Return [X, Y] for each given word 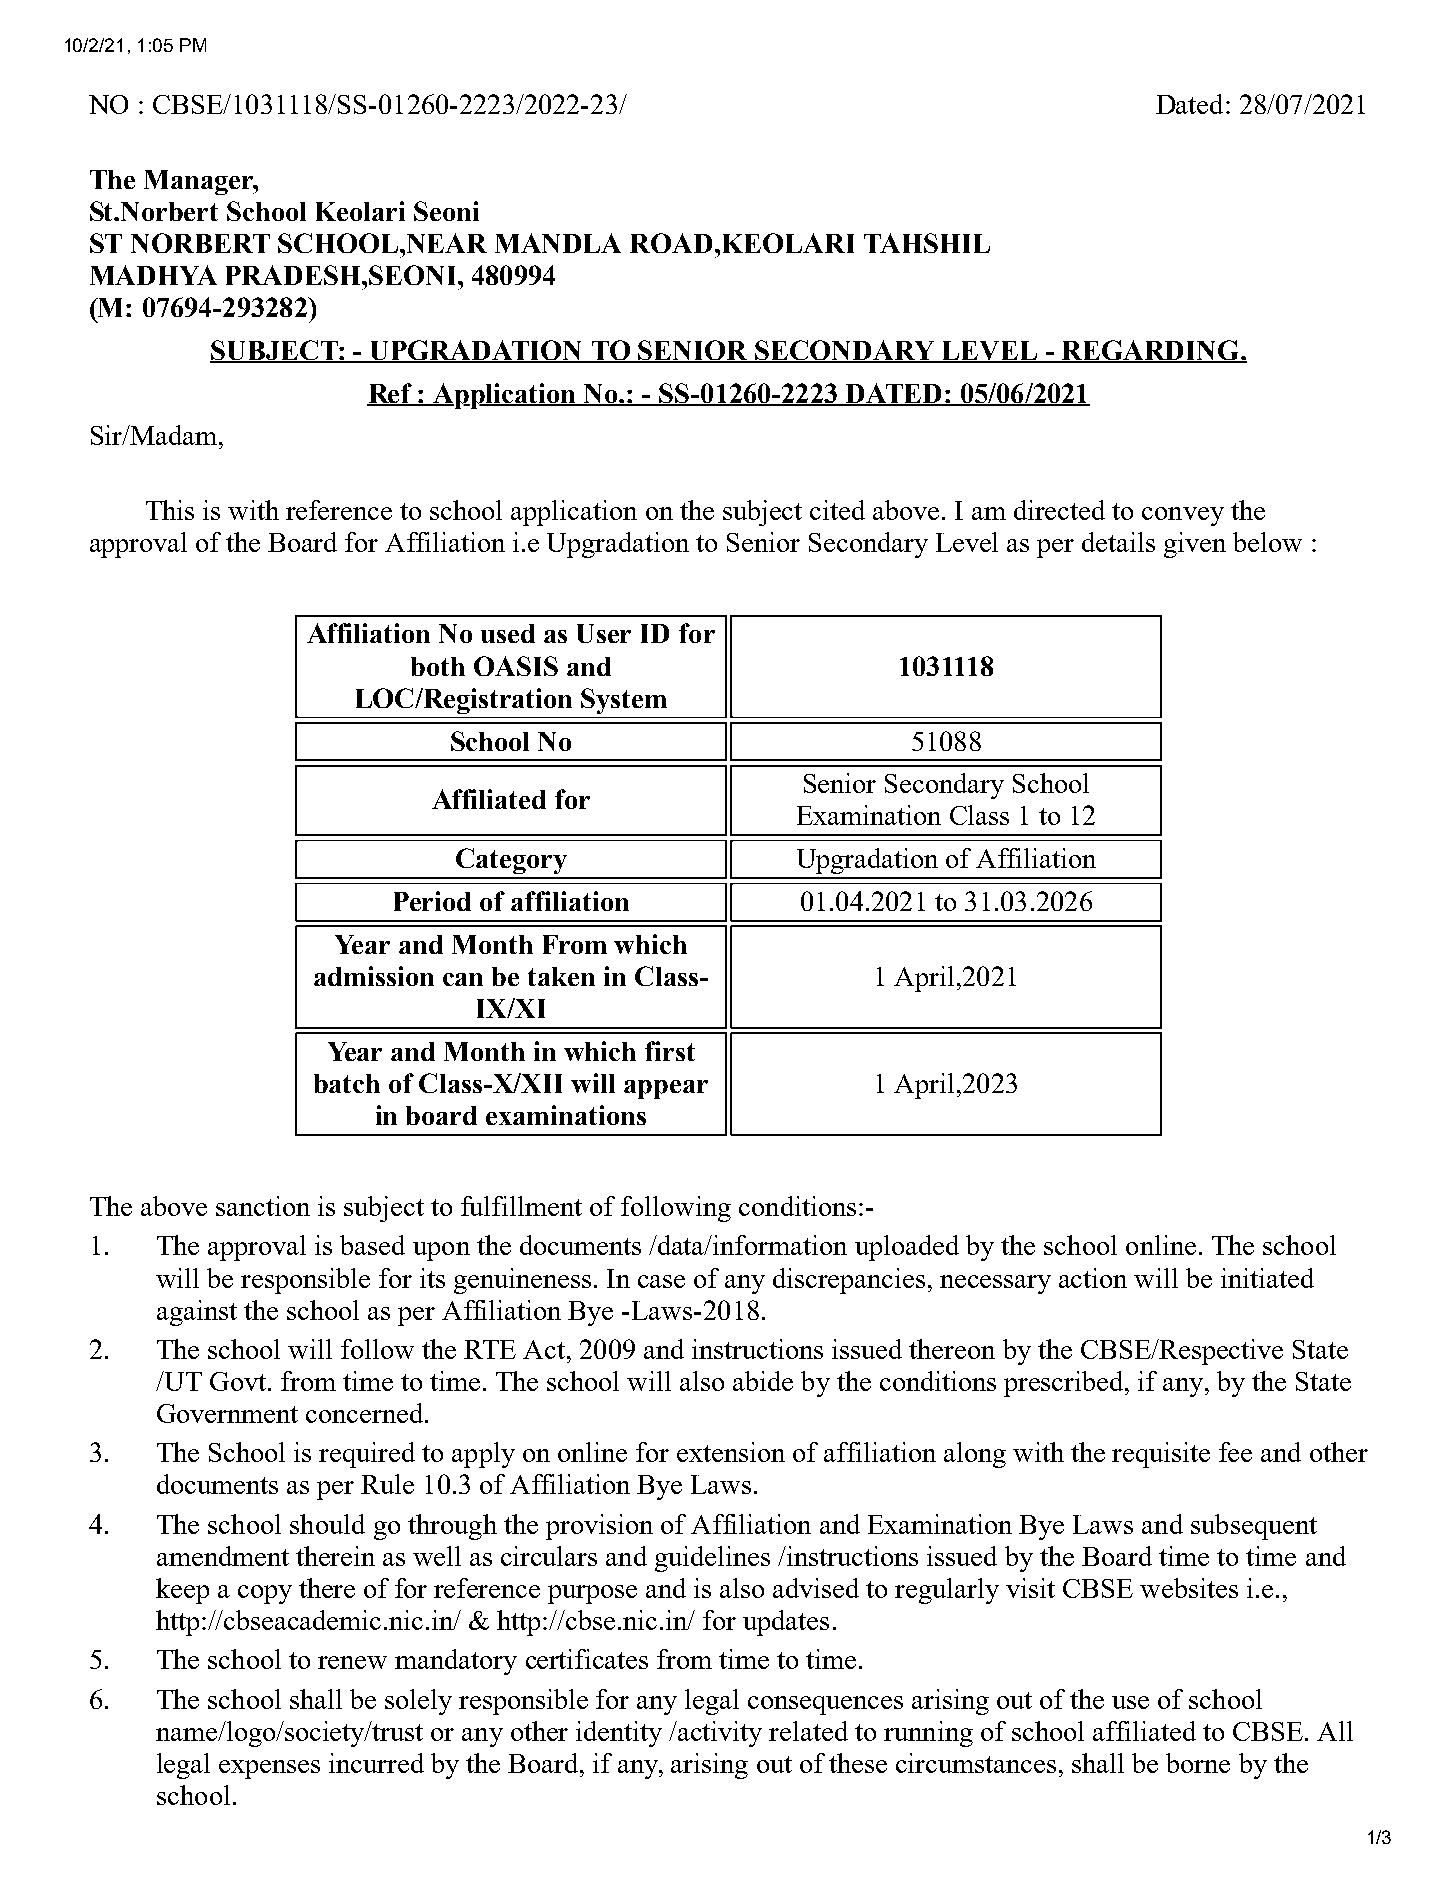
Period [432, 901]
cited [837, 510]
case [661, 1281]
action [1093, 1278]
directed [1059, 510]
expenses [269, 1769]
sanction [263, 1206]
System [624, 701]
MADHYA [153, 275]
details [1118, 542]
